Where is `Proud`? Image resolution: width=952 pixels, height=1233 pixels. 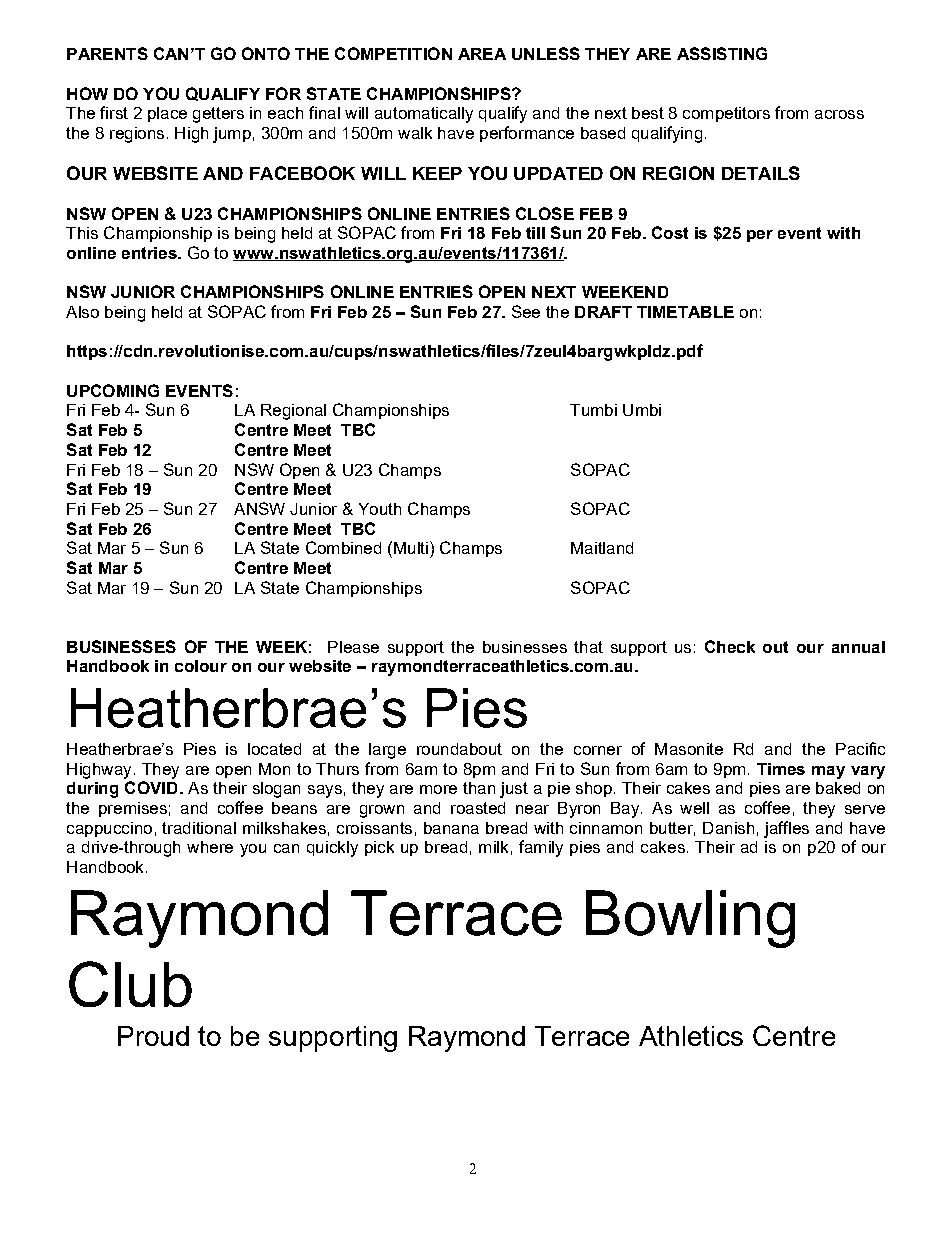 Proud is located at coordinates (153, 1036).
